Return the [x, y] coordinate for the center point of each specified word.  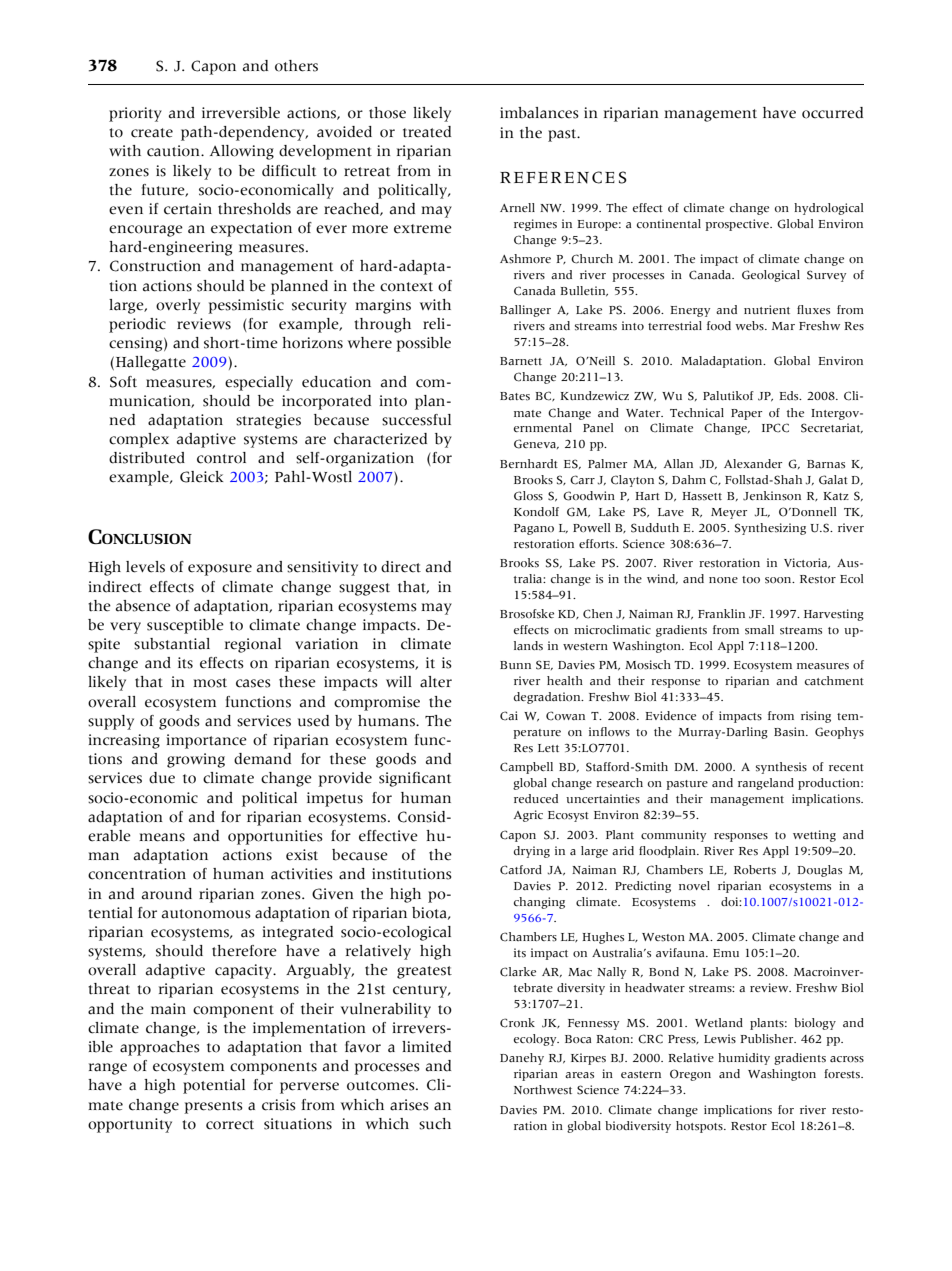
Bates [515, 396]
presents [213, 1107]
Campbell [526, 768]
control [221, 458]
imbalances [539, 113]
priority [135, 114]
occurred [832, 113]
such [435, 1124]
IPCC [775, 428]
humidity [744, 1059]
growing [196, 760]
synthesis [781, 768]
